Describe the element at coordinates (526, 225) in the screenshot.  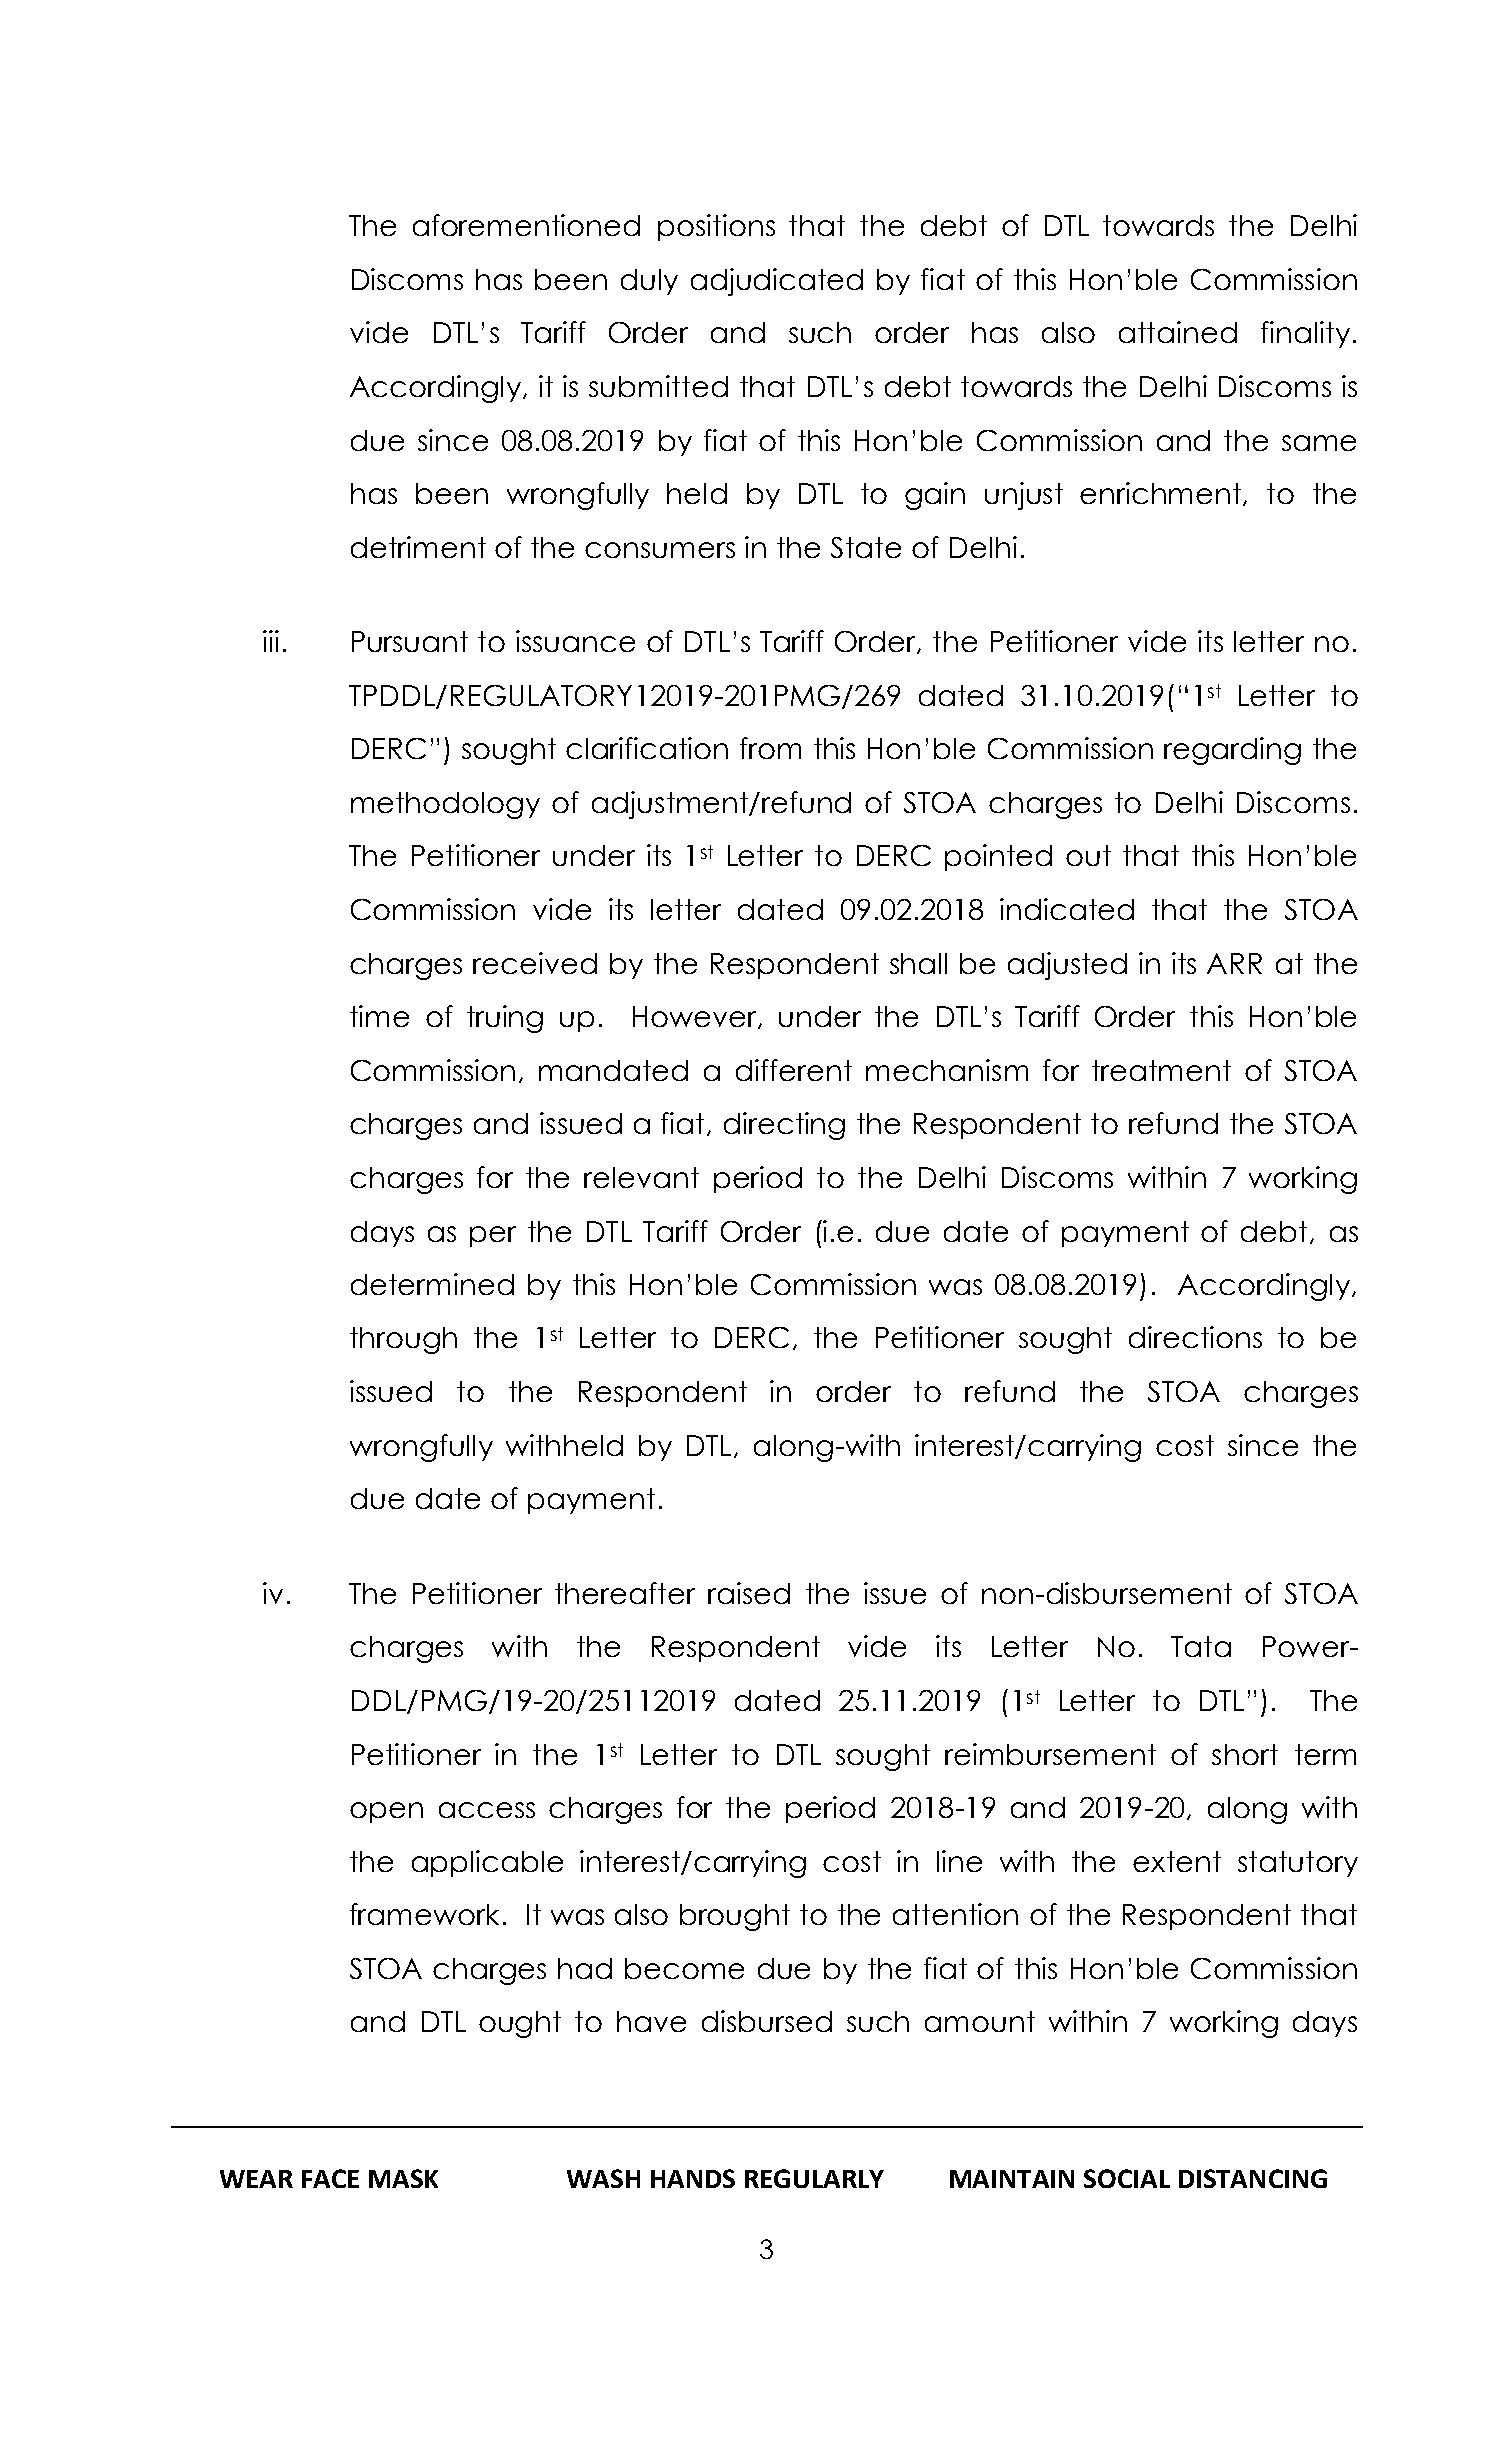
I see `aforementioned` at that location.
